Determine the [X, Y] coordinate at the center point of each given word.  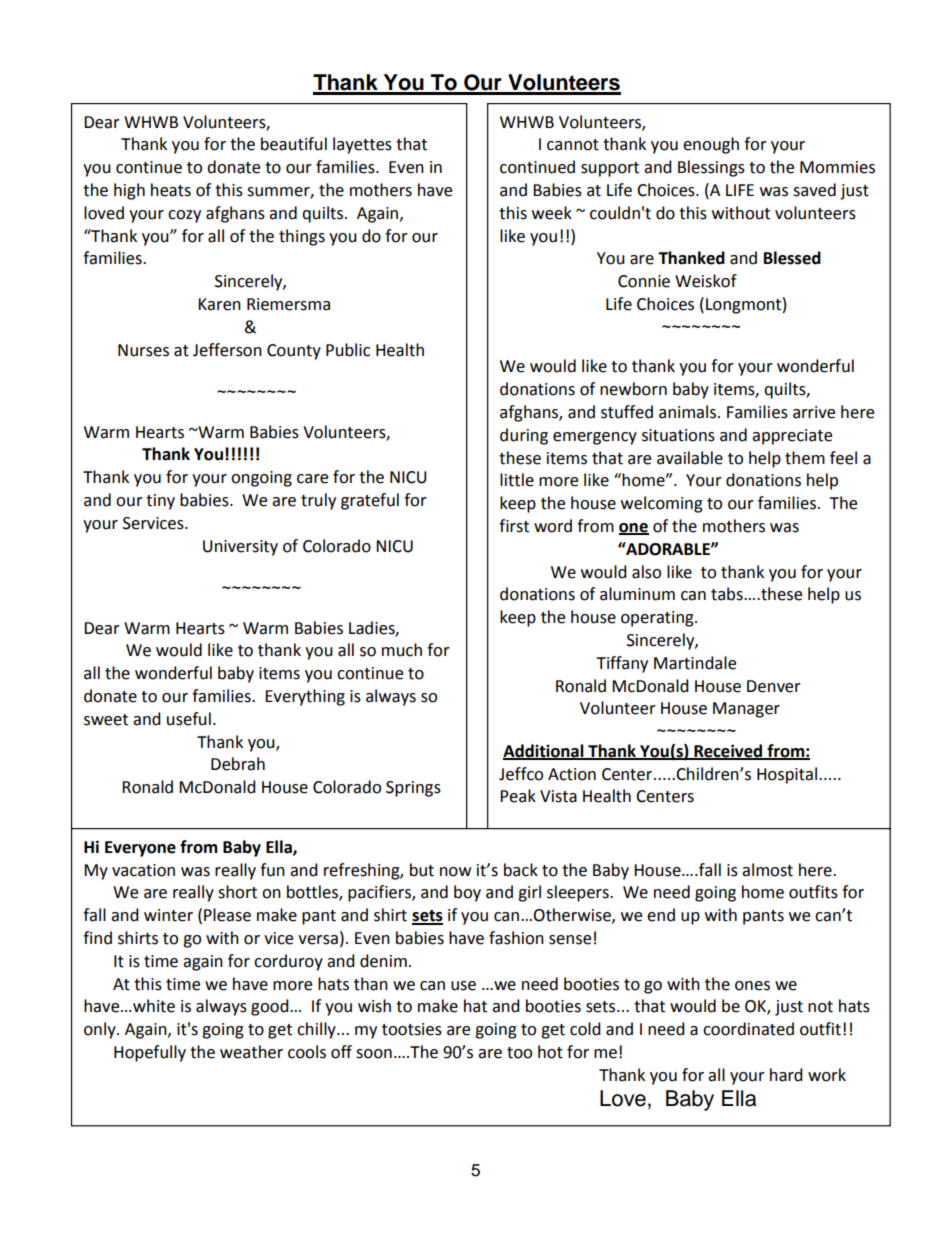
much [402, 650]
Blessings [711, 168]
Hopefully [150, 1053]
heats [171, 190]
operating [658, 619]
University [240, 548]
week [552, 213]
